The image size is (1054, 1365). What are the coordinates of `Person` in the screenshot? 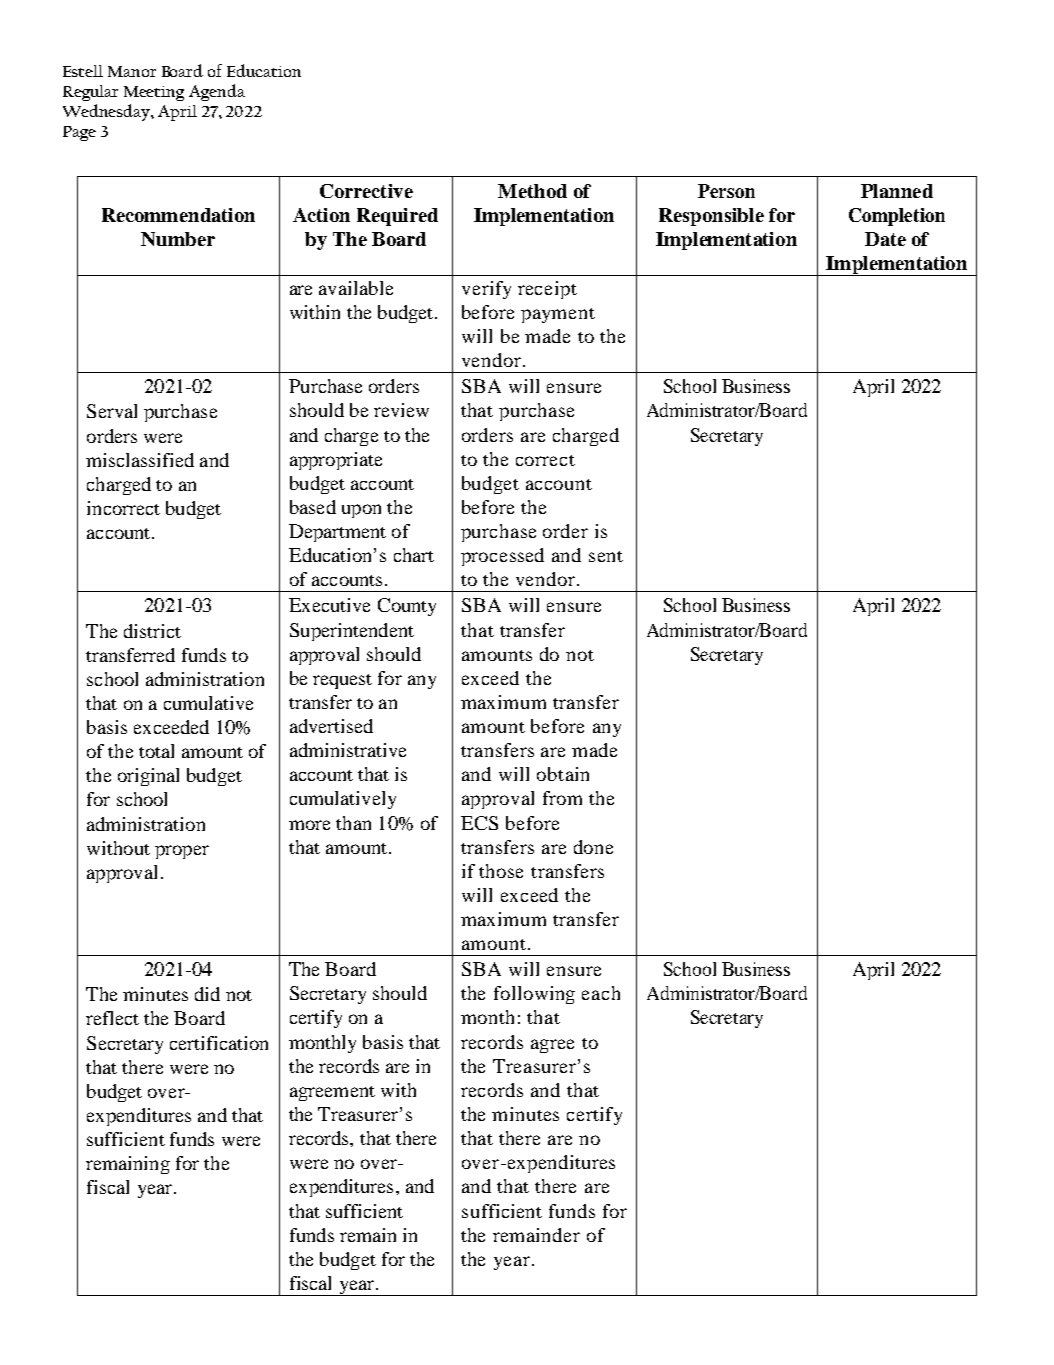 It's located at (726, 191).
